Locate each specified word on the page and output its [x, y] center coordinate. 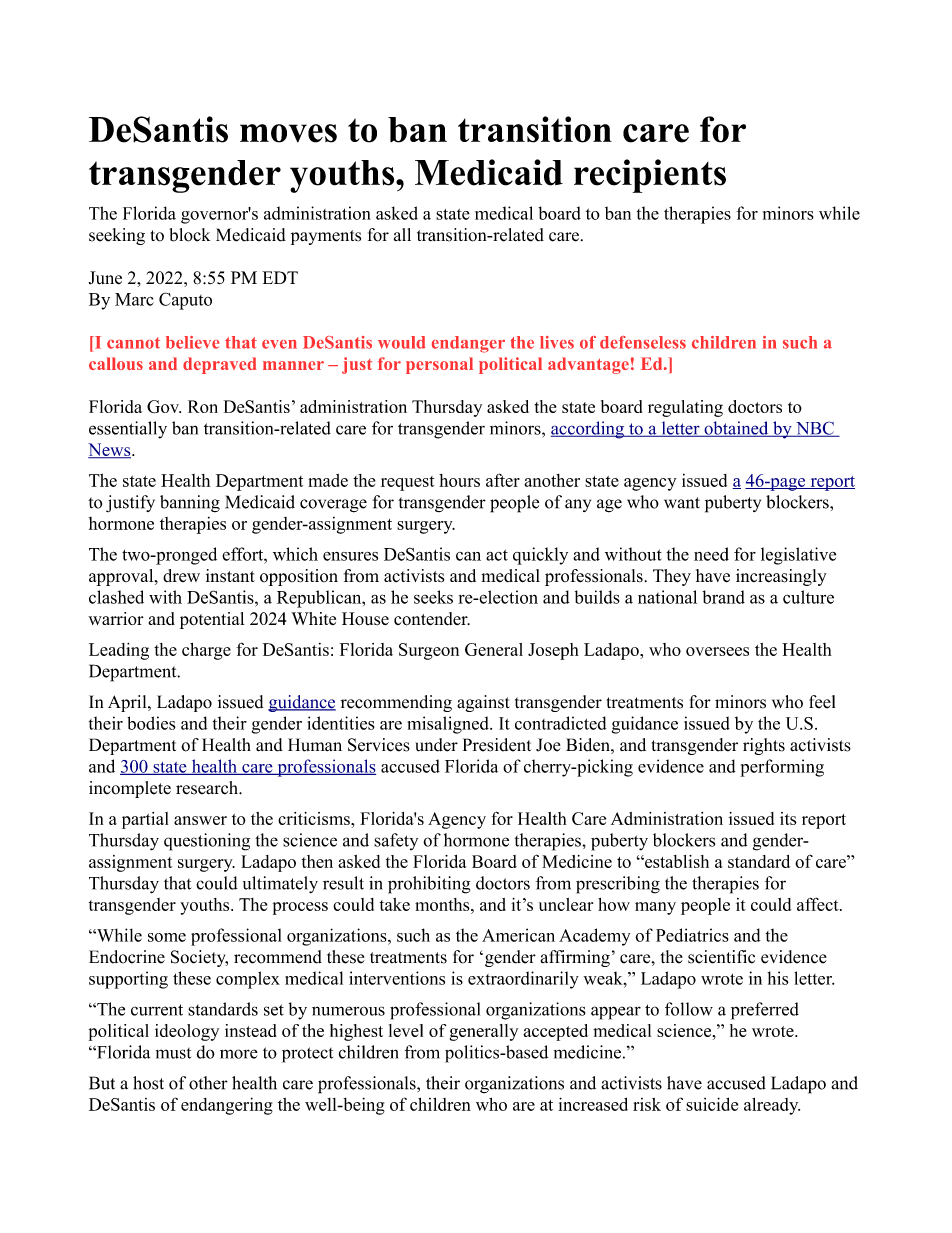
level [406, 1030]
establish [676, 861]
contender [432, 619]
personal [439, 365]
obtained [736, 429]
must [173, 1053]
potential [212, 620]
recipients [650, 176]
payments [326, 237]
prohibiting [429, 885]
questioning [207, 842]
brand [723, 597]
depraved [220, 365]
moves [288, 133]
